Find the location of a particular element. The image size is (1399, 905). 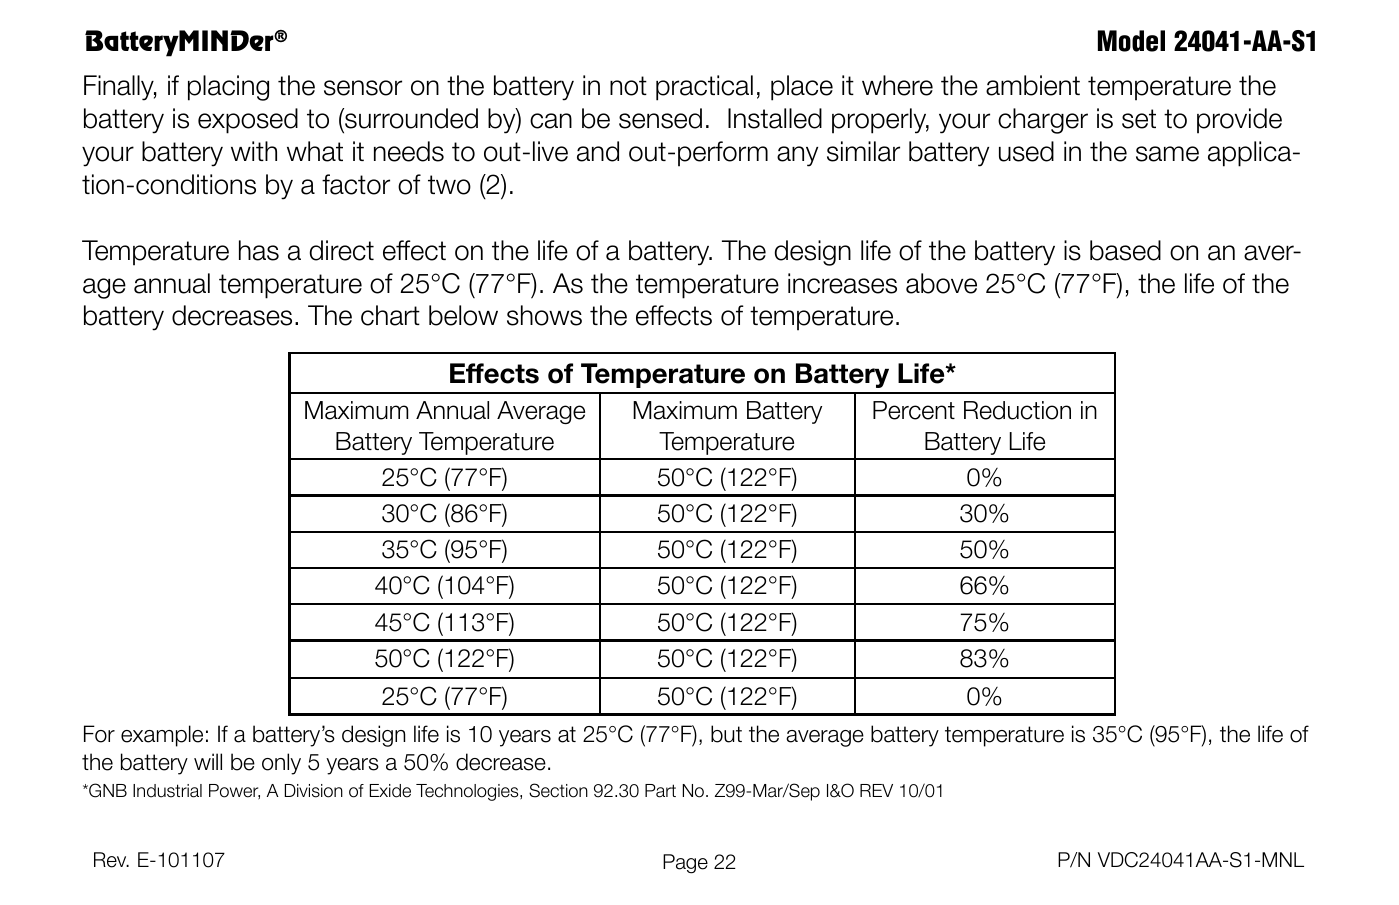

Page is located at coordinates (685, 864).
